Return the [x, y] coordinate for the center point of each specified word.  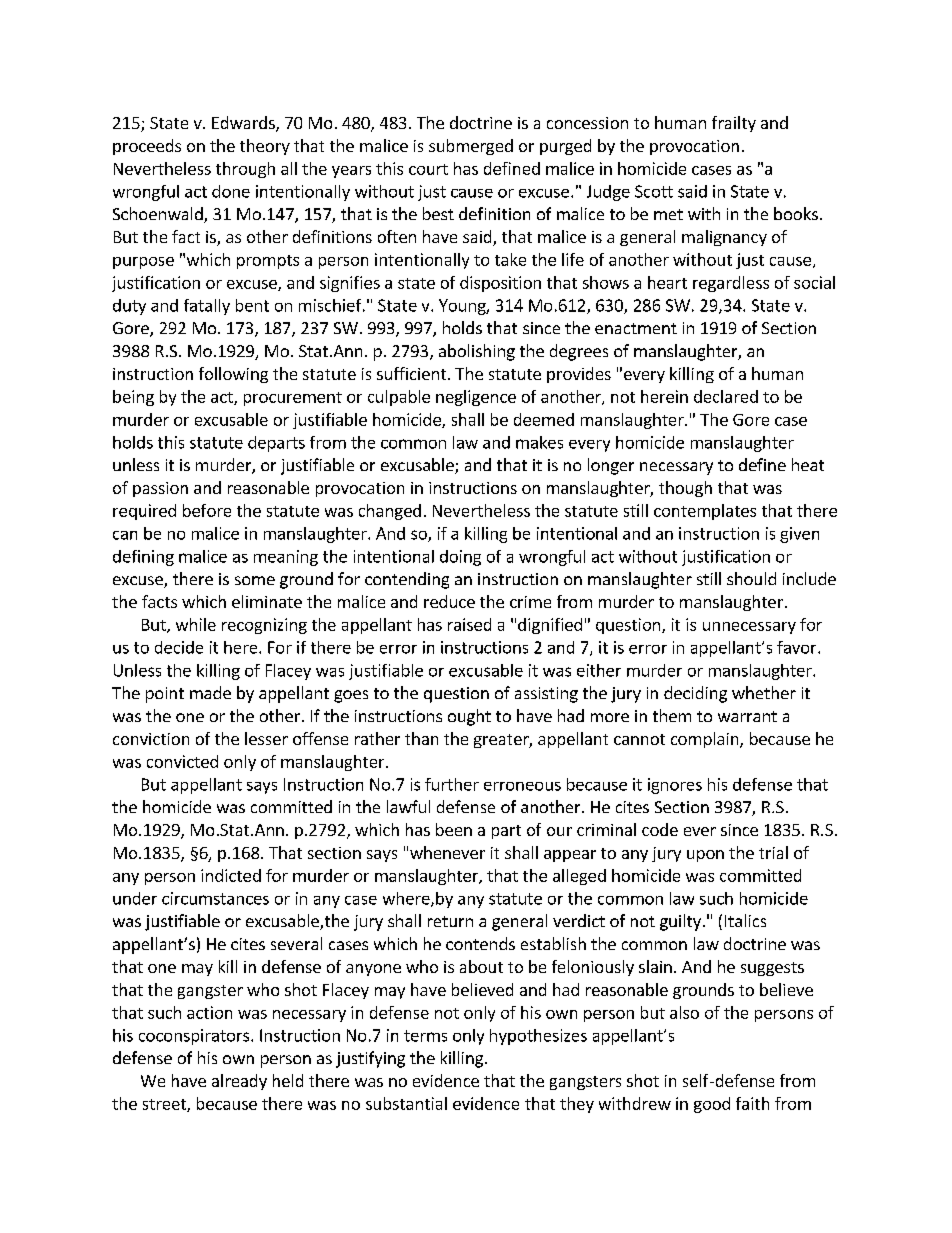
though [685, 489]
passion [160, 489]
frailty [734, 124]
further [452, 784]
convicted [182, 761]
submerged [471, 147]
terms [425, 1036]
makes [539, 442]
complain [706, 740]
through [245, 170]
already [239, 1082]
